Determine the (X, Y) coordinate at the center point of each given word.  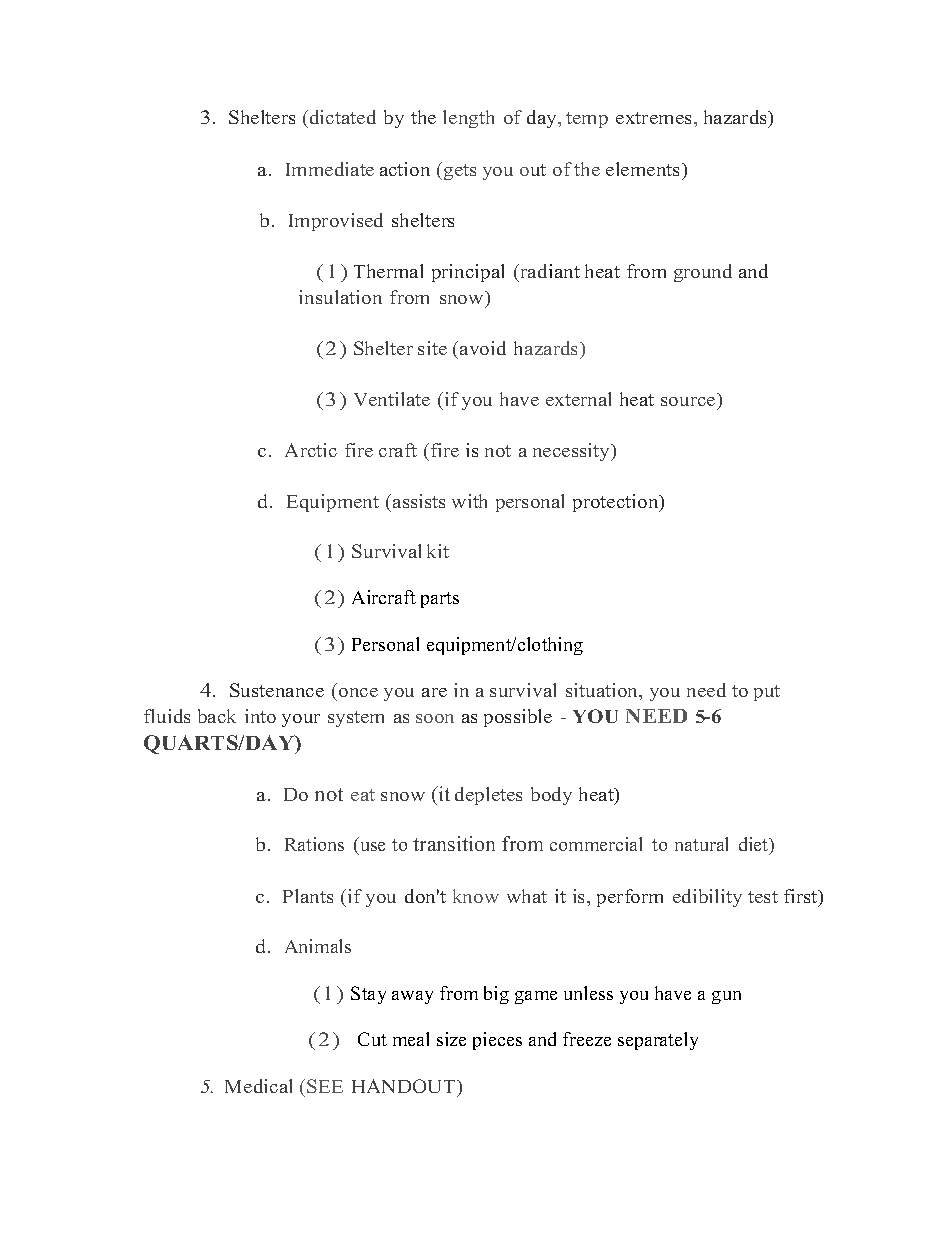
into (260, 716)
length (468, 119)
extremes (655, 118)
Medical (258, 1086)
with (469, 501)
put (767, 693)
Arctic (311, 450)
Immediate (330, 169)
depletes (488, 796)
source (688, 401)
